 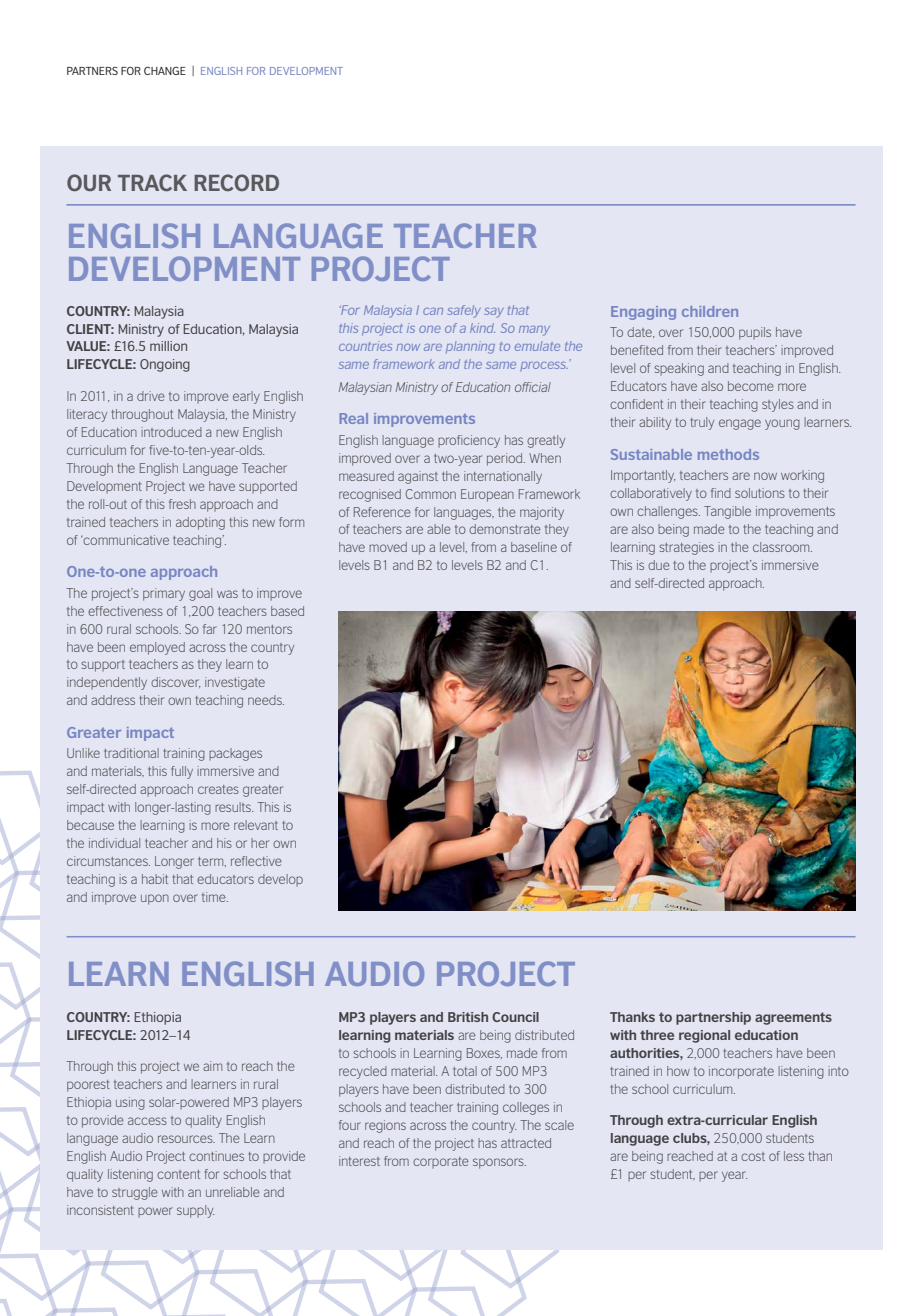 I want to click on classroom, so click(x=782, y=547).
